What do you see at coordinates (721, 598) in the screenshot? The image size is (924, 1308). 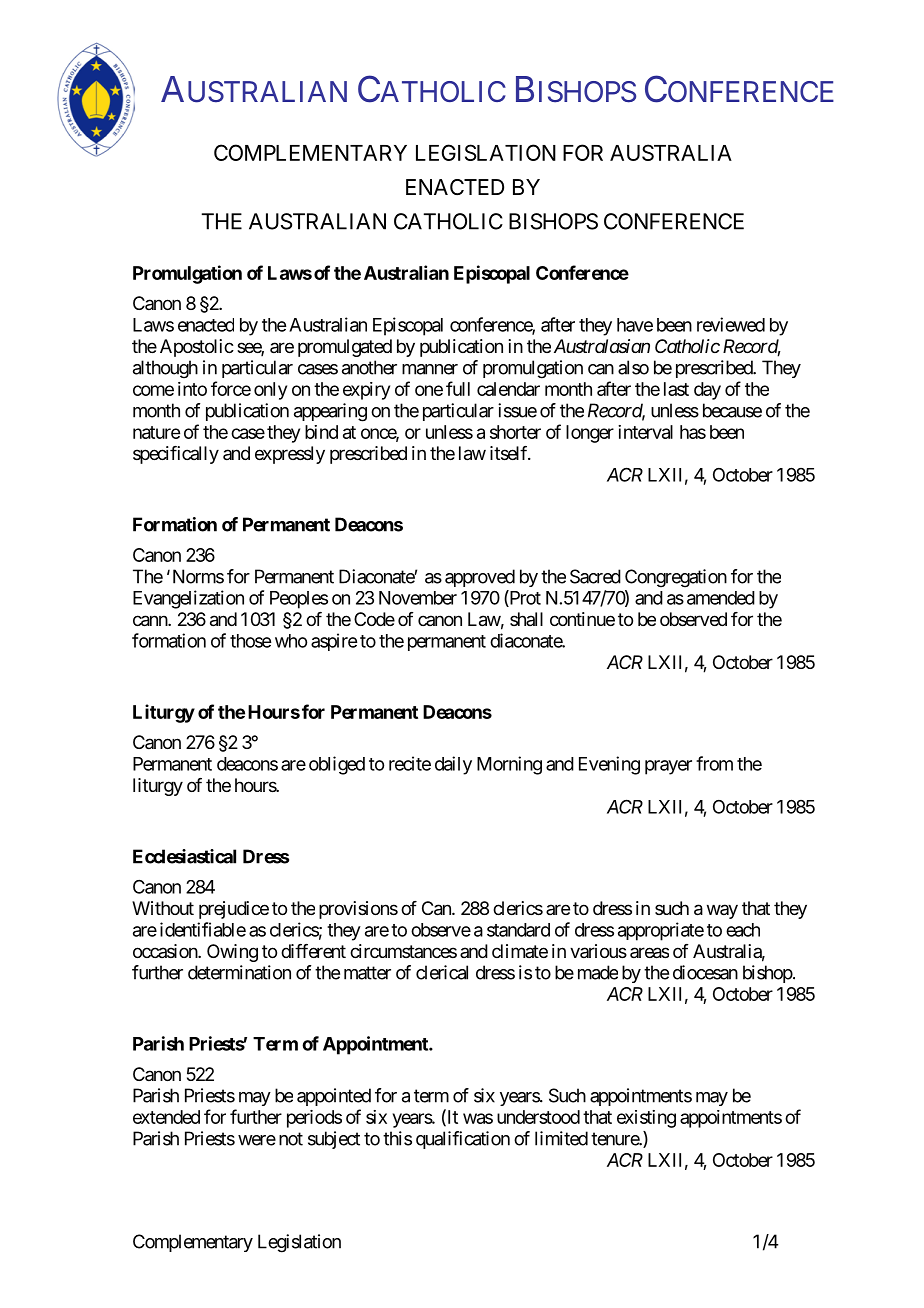 I see `amended` at bounding box center [721, 598].
